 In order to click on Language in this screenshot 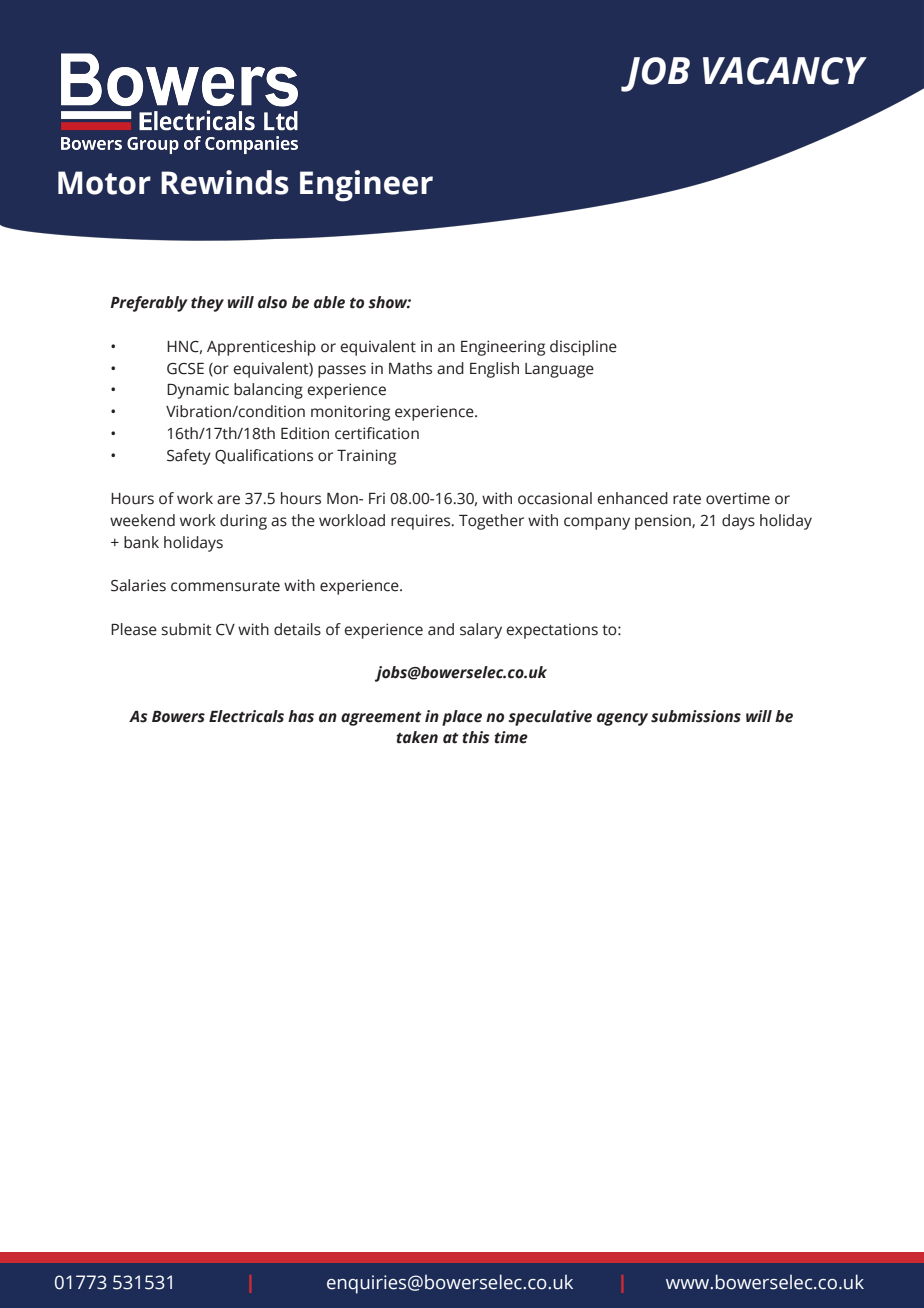, I will do `click(559, 370)`.
